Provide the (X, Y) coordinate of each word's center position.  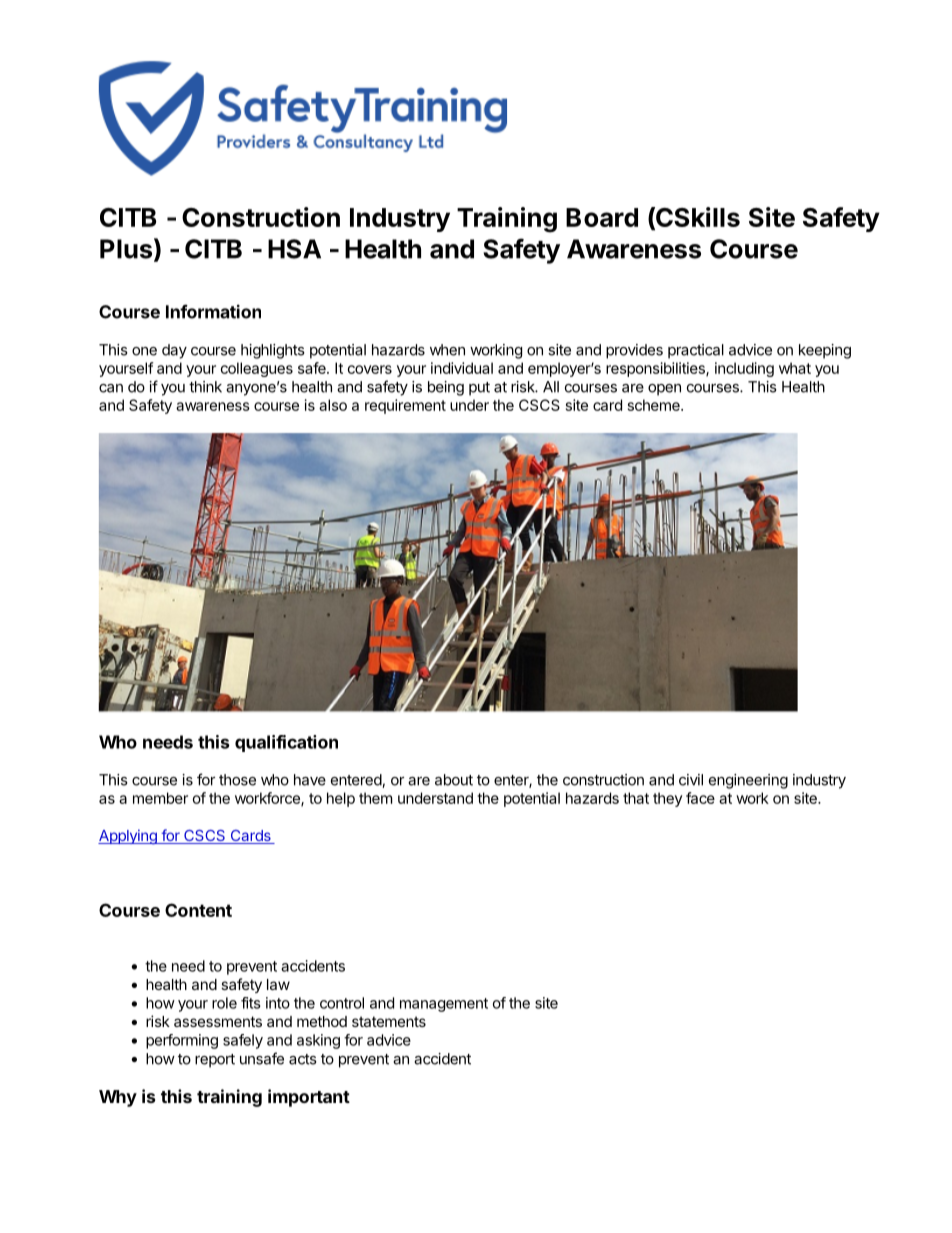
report (215, 1061)
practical (696, 351)
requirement (405, 406)
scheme (655, 405)
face (700, 798)
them (375, 798)
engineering (748, 781)
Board (602, 217)
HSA (294, 249)
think (205, 387)
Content (198, 910)
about (454, 780)
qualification (286, 743)
